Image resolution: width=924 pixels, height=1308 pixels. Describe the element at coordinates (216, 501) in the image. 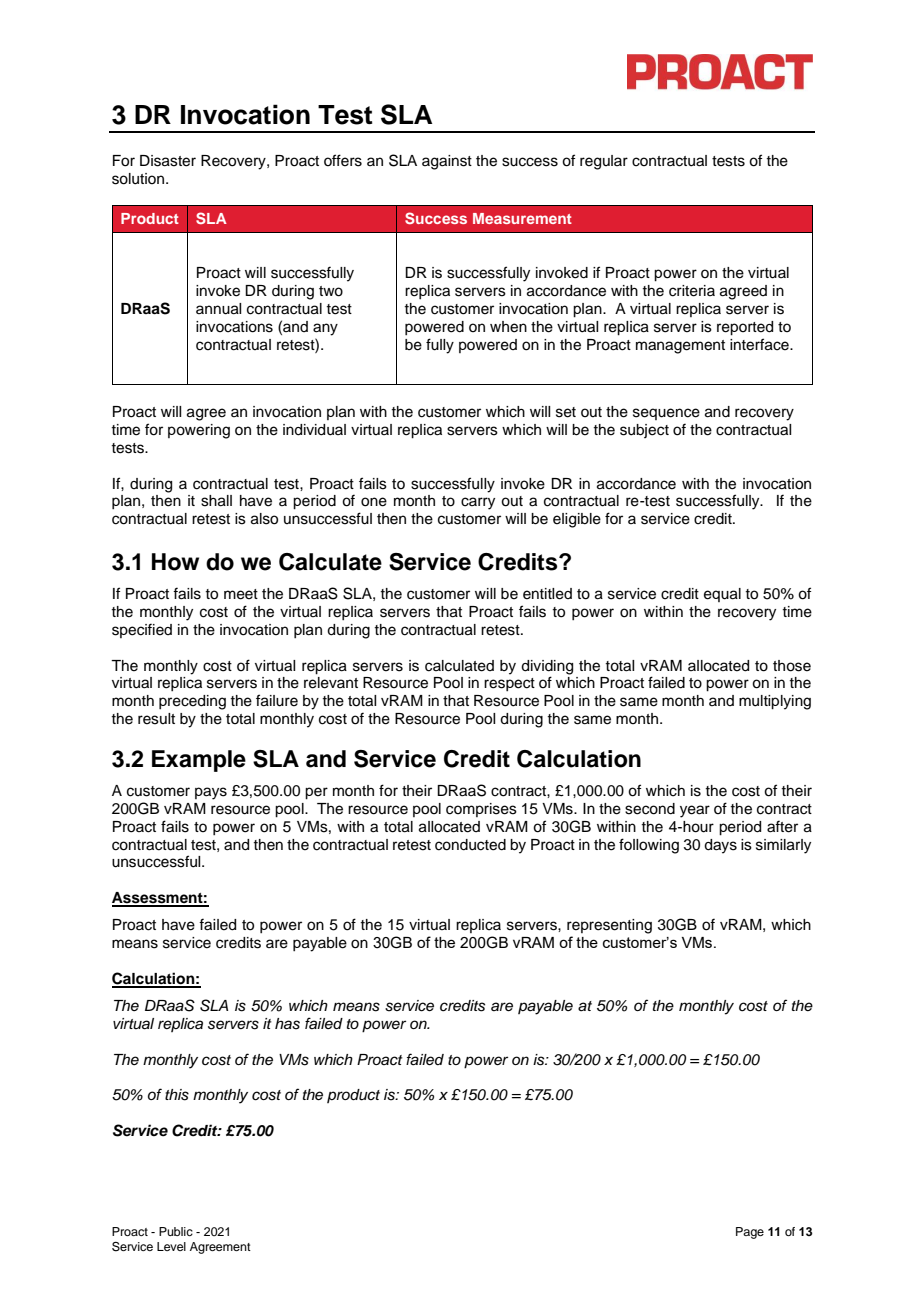

I see `shall` at that location.
